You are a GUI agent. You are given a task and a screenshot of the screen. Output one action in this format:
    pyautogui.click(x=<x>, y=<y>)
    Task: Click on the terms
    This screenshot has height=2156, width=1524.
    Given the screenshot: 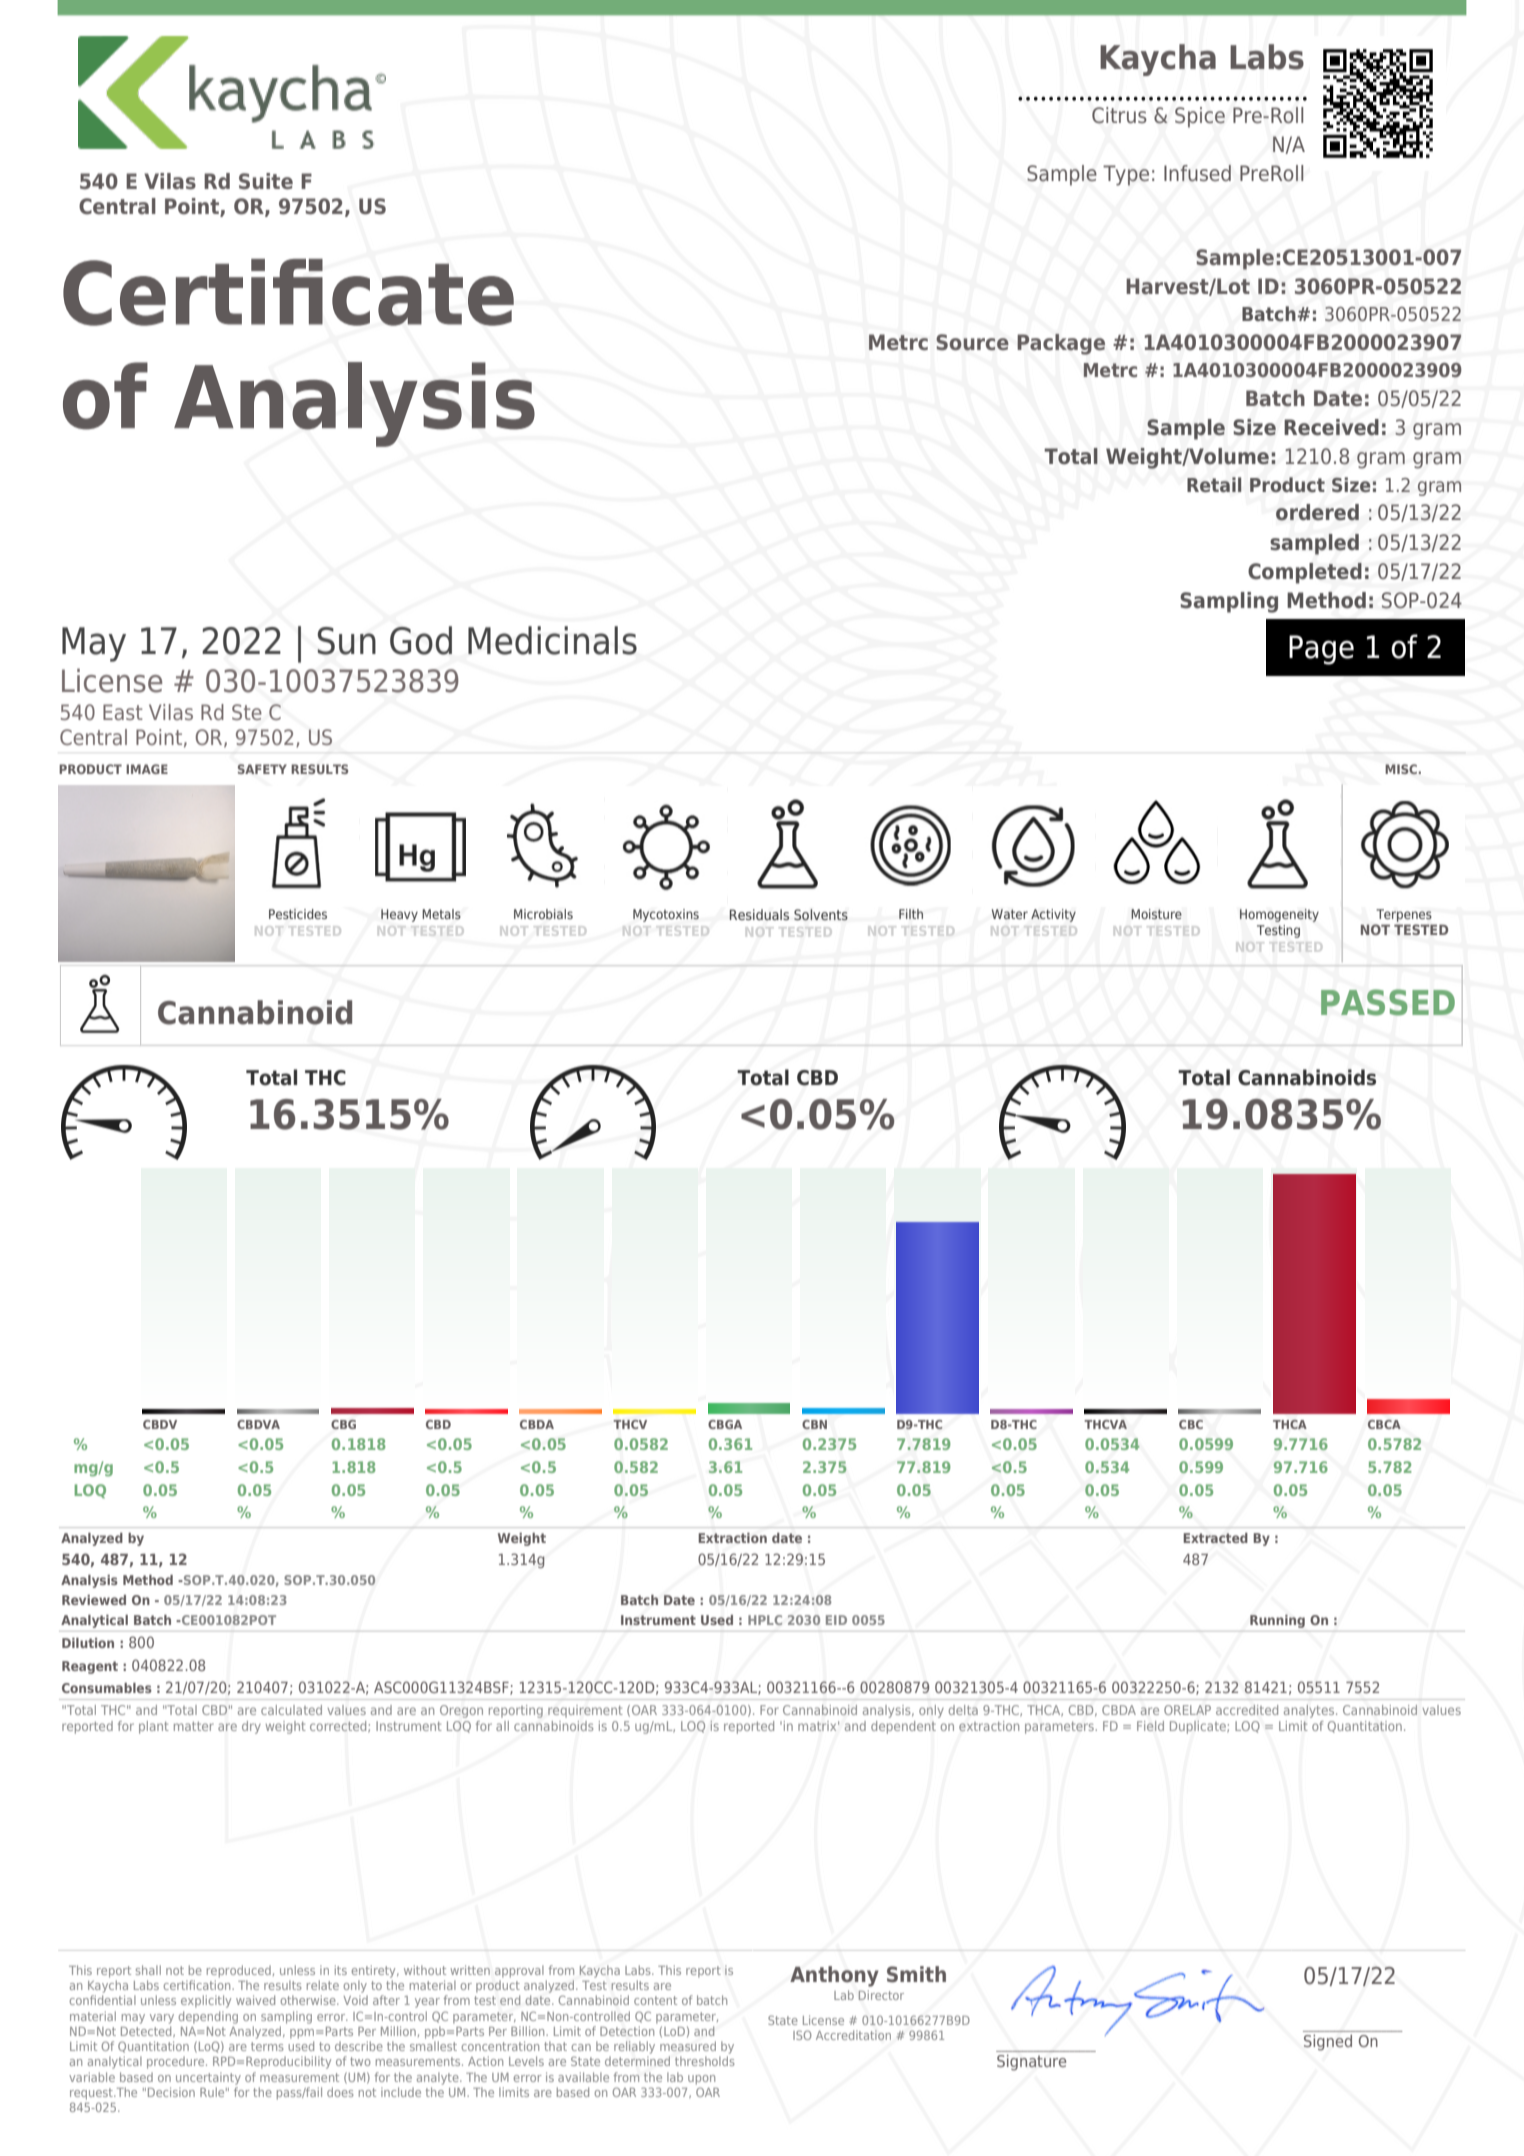 What is the action you would take?
    pyautogui.click(x=267, y=2046)
